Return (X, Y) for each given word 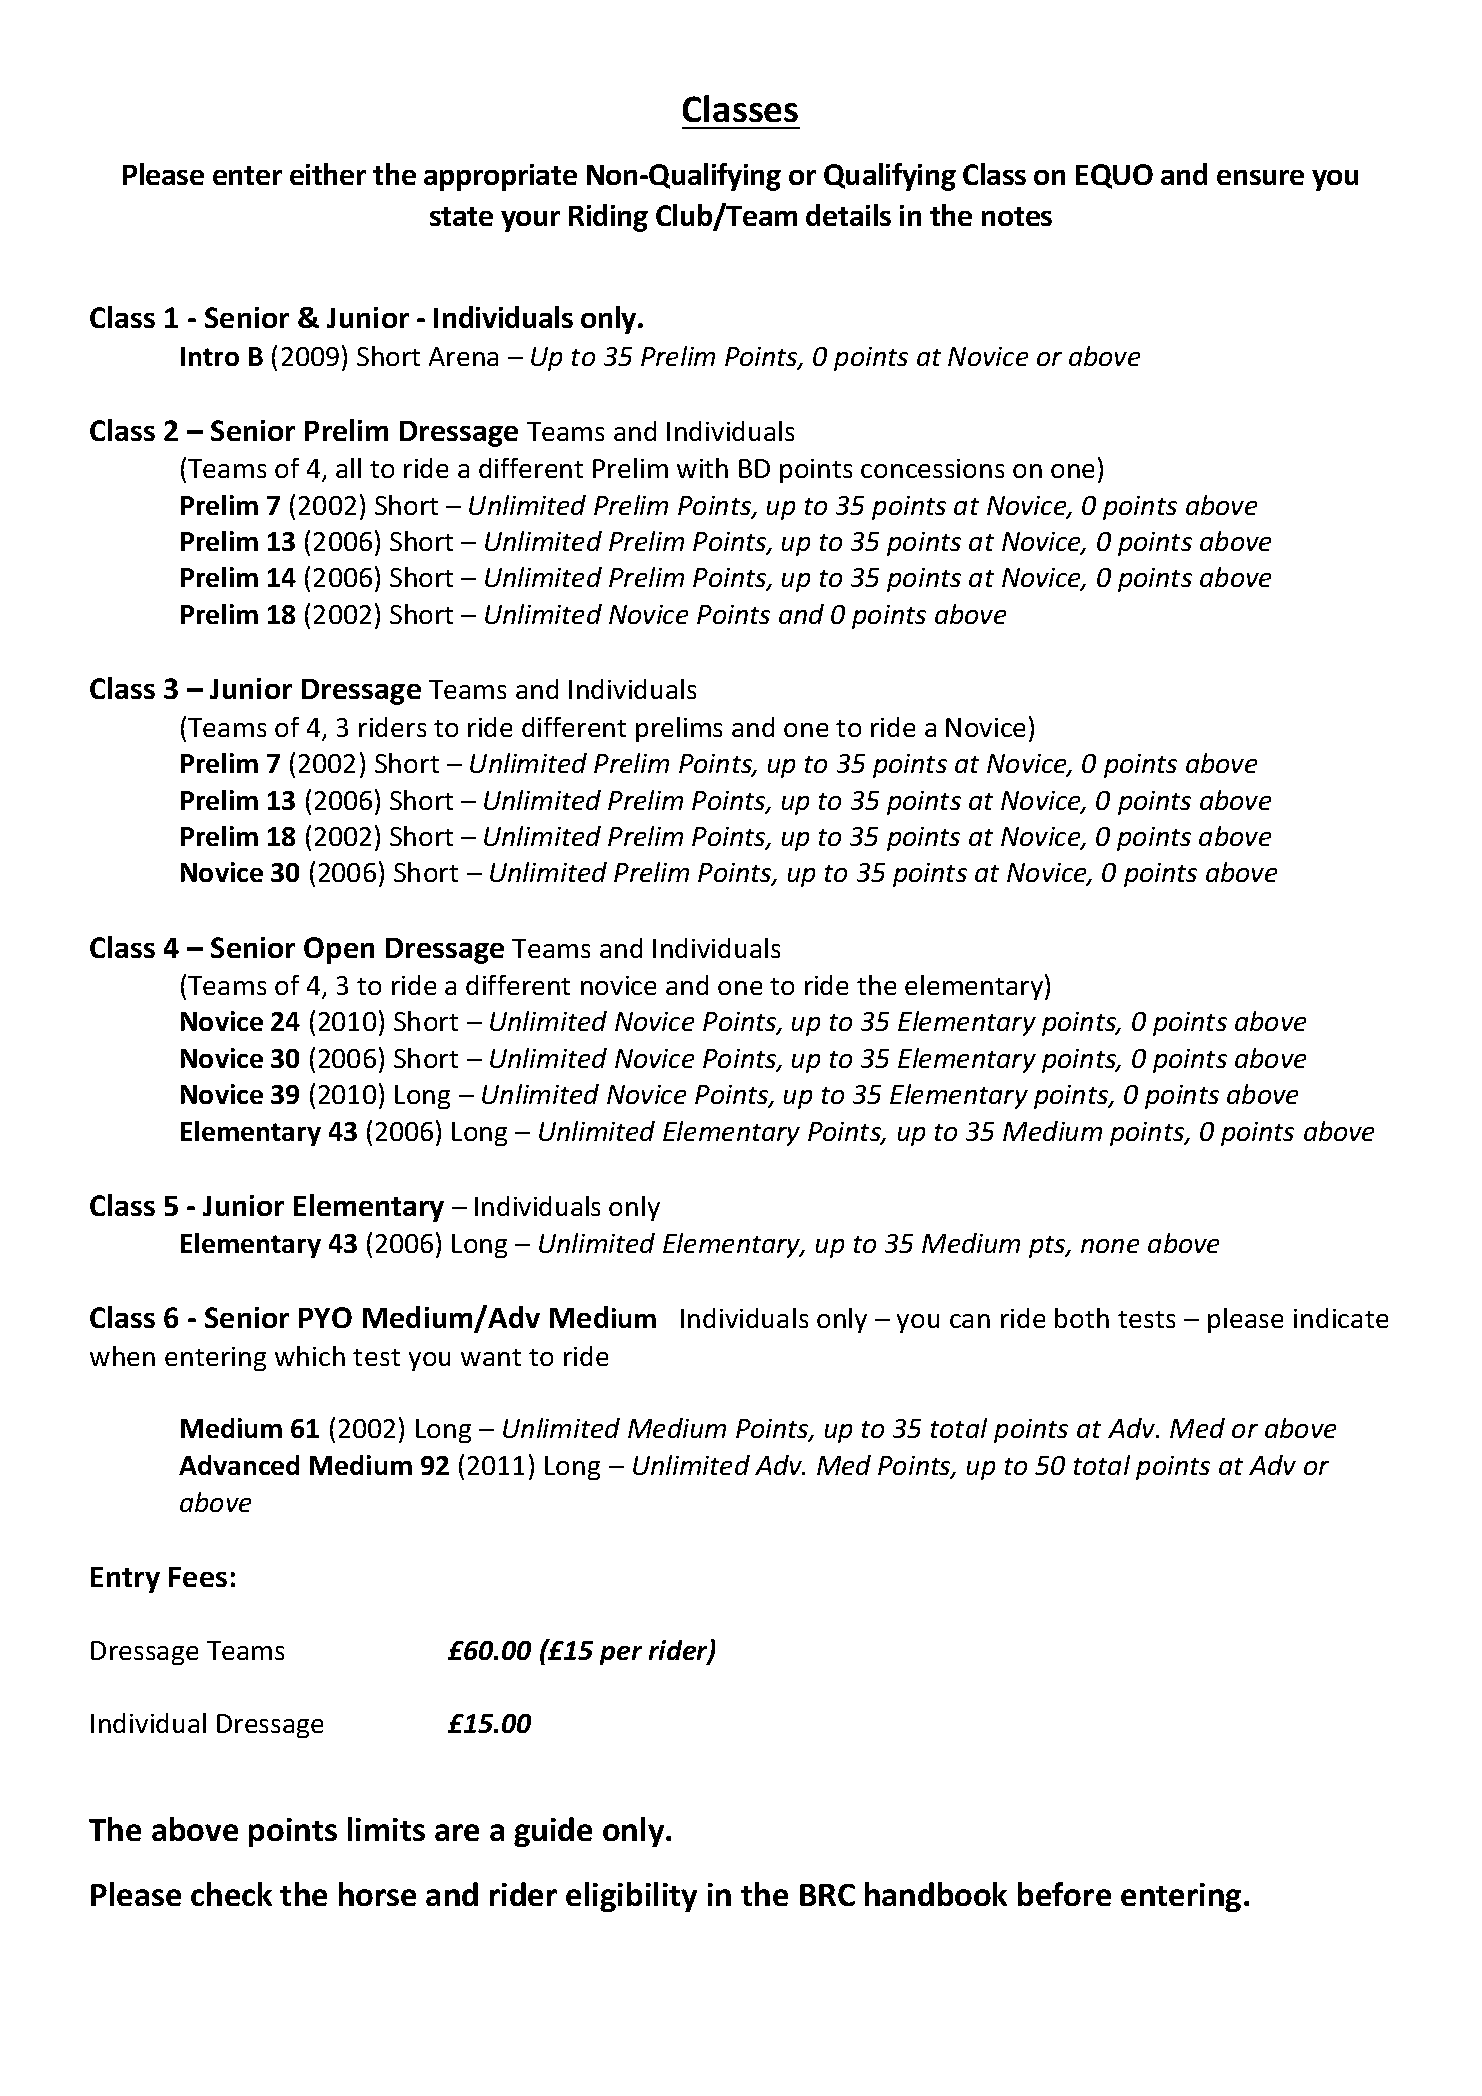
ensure (1260, 177)
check (231, 1894)
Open (339, 950)
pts (1048, 1247)
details (848, 215)
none (1110, 1246)
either (328, 174)
